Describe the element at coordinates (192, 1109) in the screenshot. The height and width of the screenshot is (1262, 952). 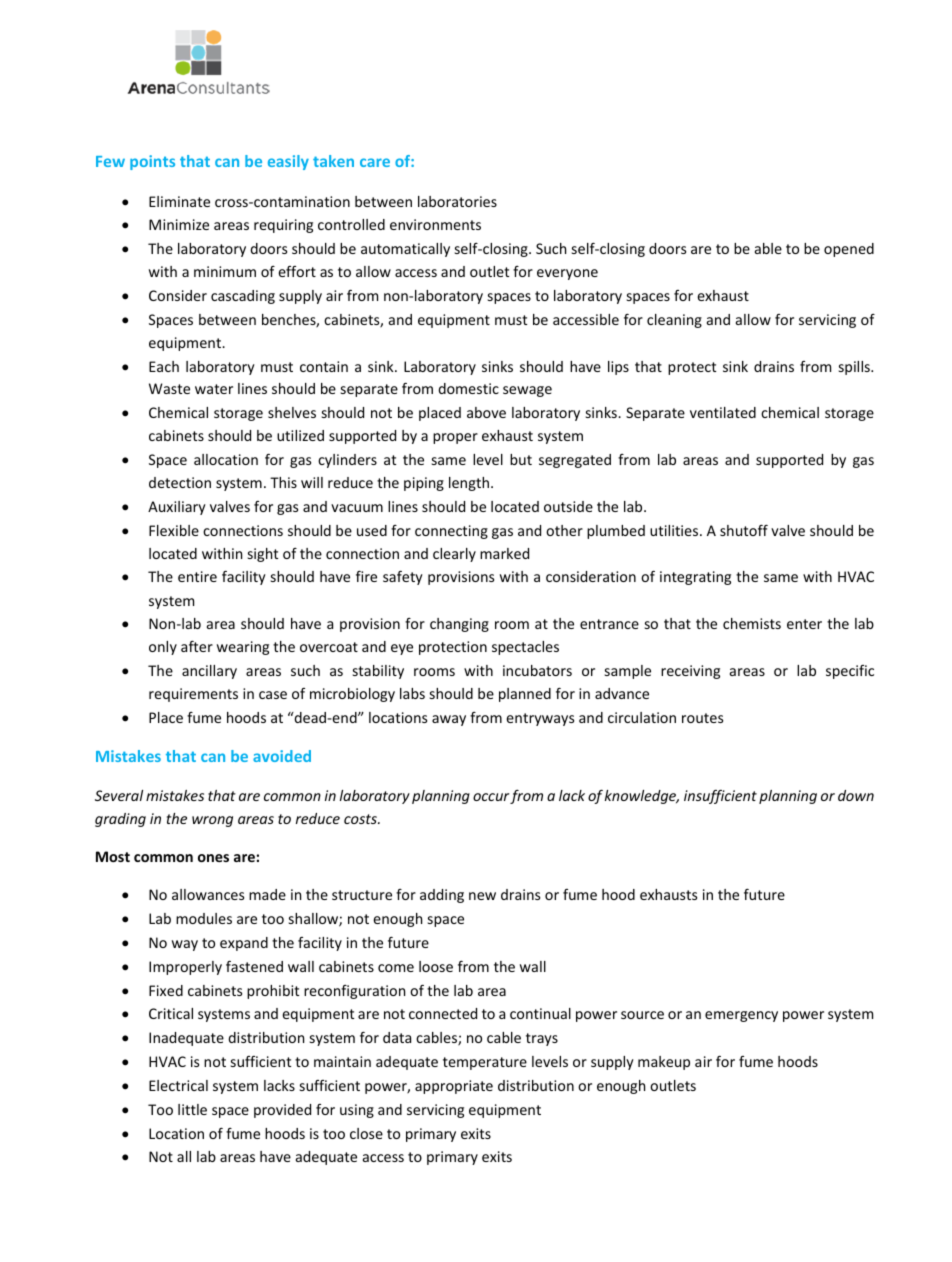
I see `little` at that location.
